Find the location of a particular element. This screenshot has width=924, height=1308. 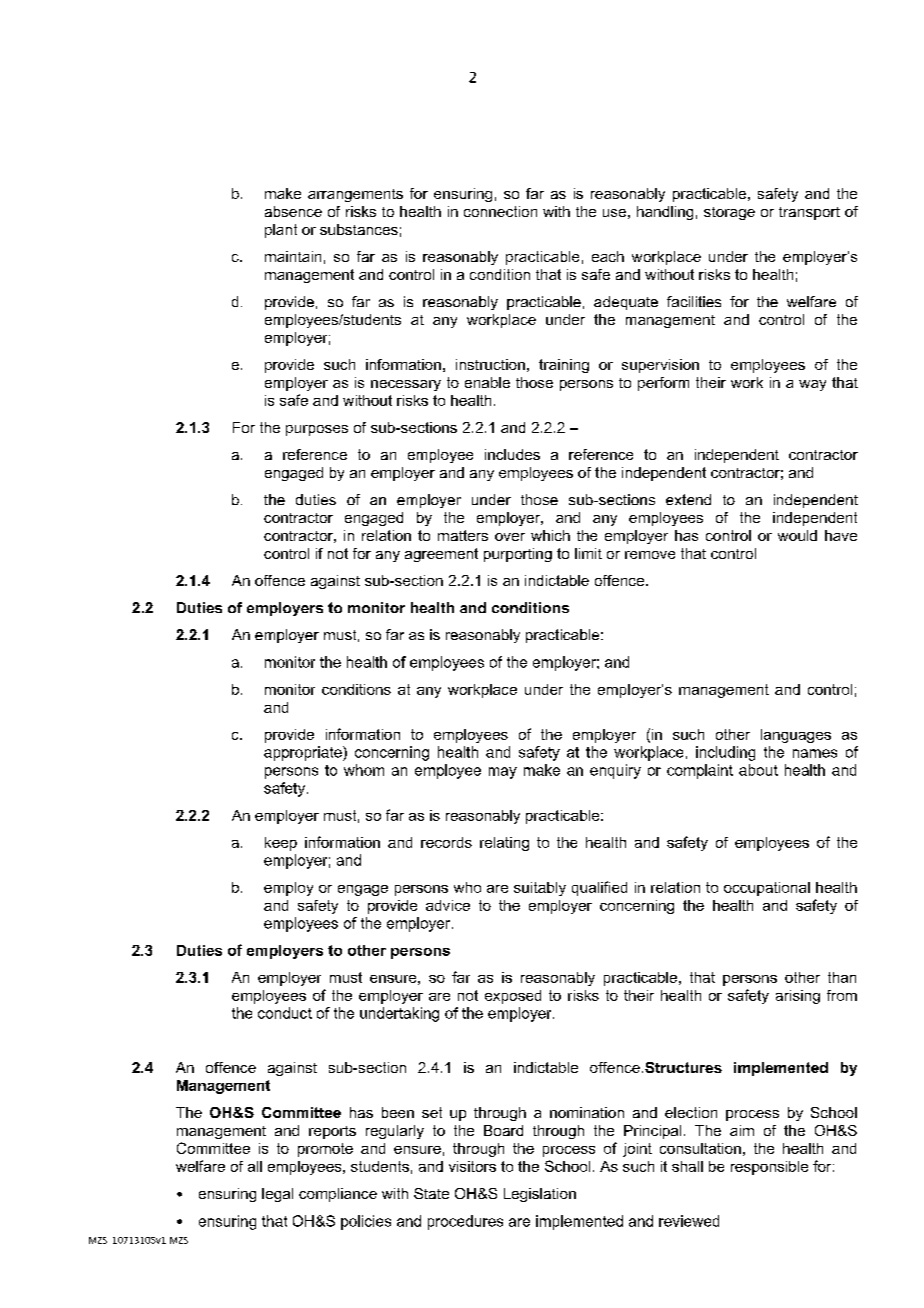

appropriate is located at coordinates (304, 753).
